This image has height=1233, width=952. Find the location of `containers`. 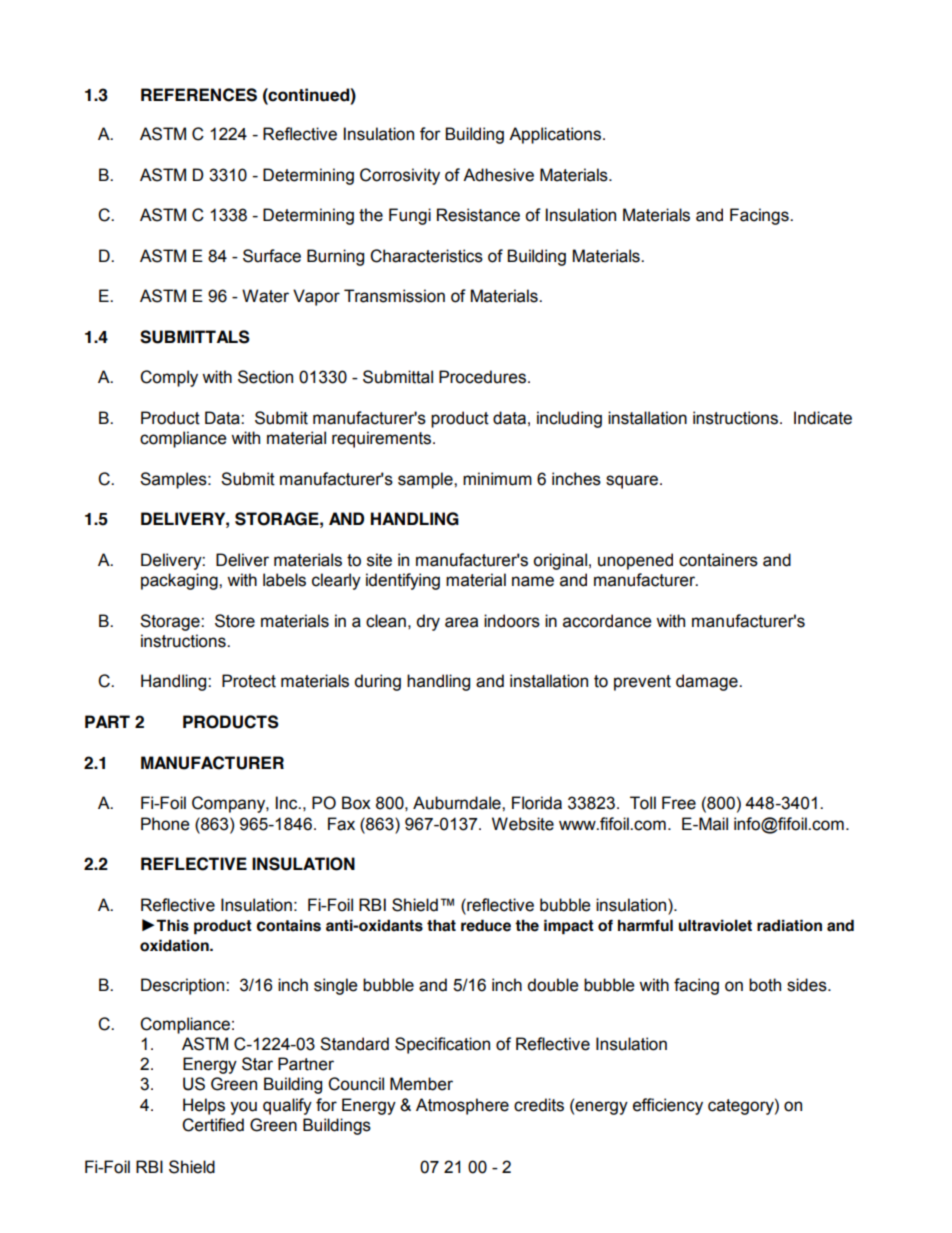

containers is located at coordinates (718, 560).
